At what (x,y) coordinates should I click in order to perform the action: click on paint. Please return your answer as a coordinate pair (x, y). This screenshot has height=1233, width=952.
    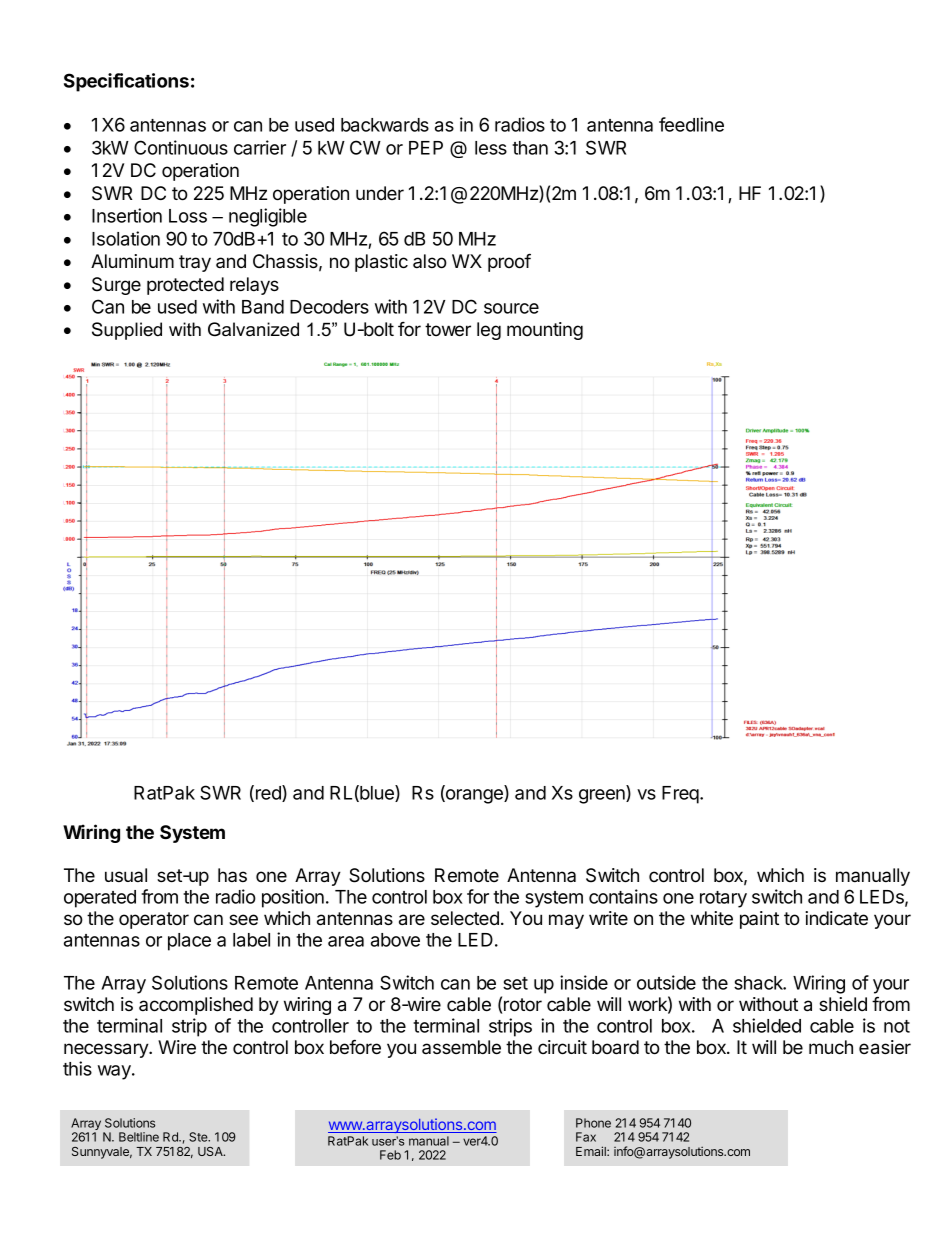
    Looking at the image, I should click on (759, 920).
